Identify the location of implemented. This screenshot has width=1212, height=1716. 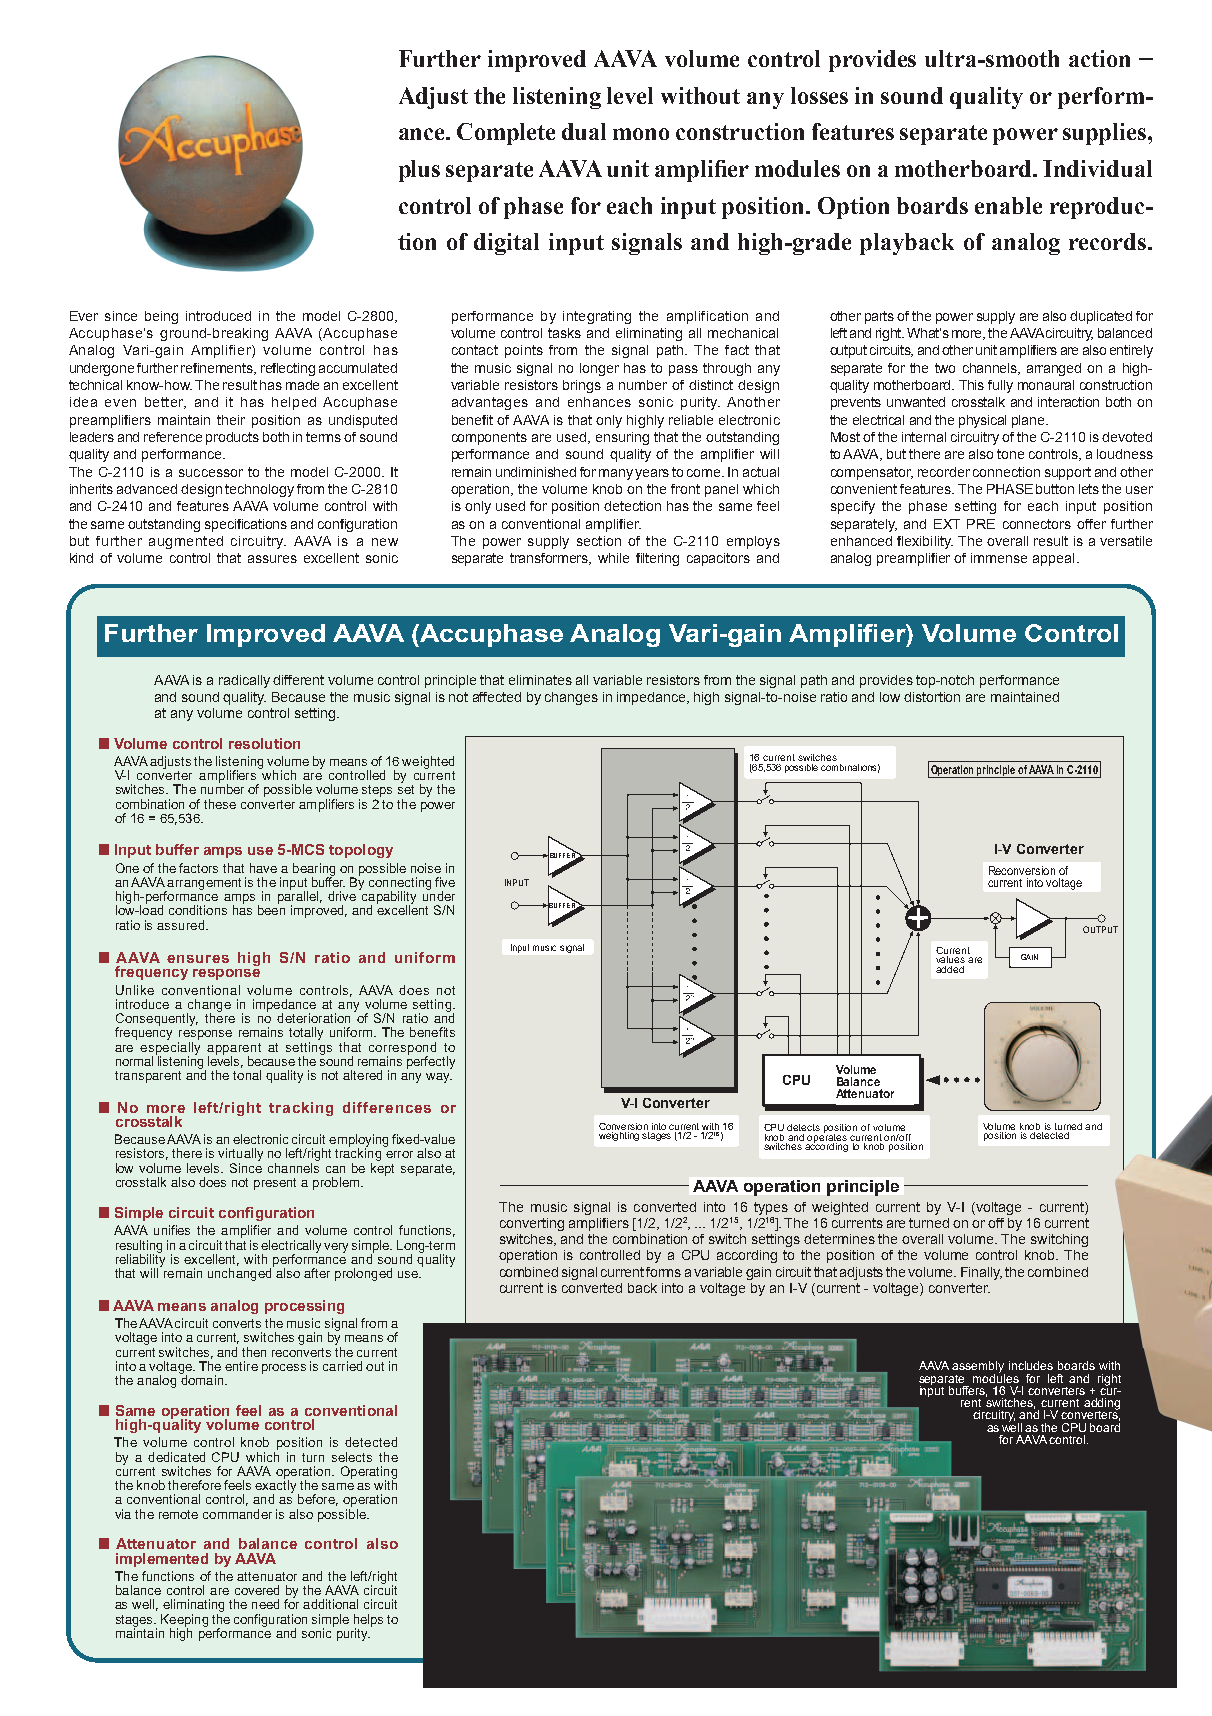
(162, 1560).
